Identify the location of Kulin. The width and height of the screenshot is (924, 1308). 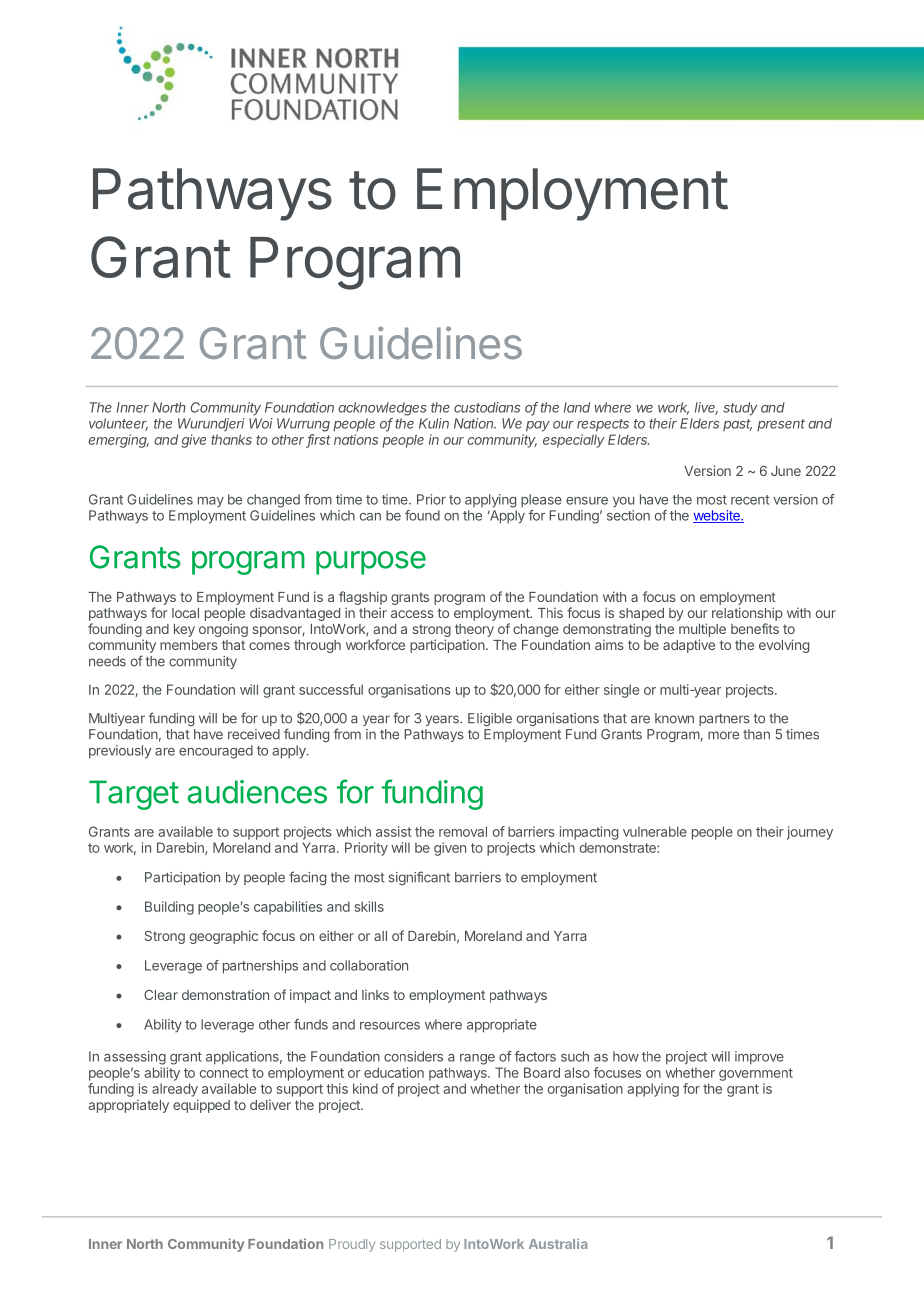
(434, 423).
